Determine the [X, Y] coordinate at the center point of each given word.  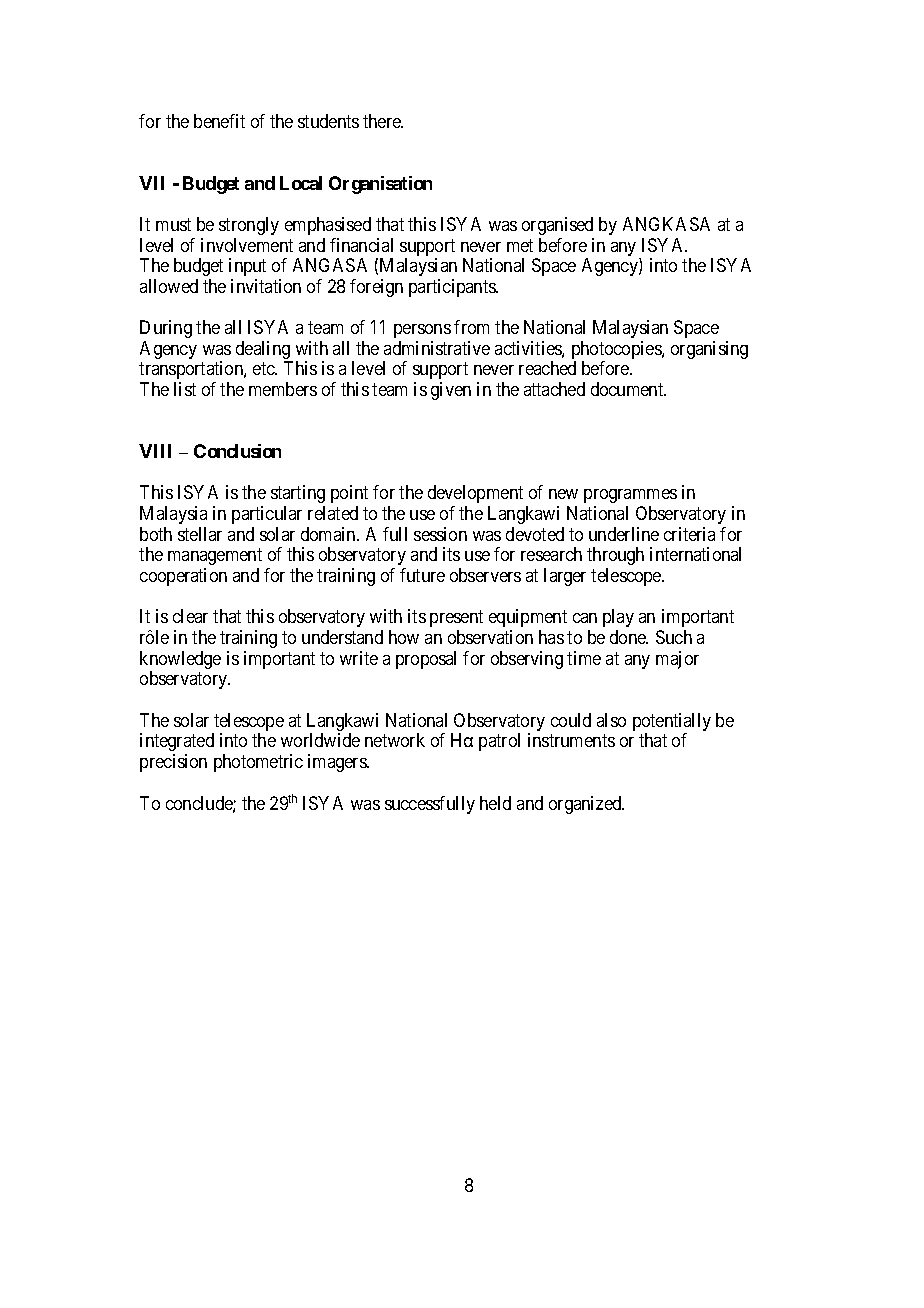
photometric [258, 763]
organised [557, 226]
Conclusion [237, 451]
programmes [630, 496]
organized [586, 805]
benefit [219, 121]
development [475, 494]
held [495, 803]
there [383, 121]
